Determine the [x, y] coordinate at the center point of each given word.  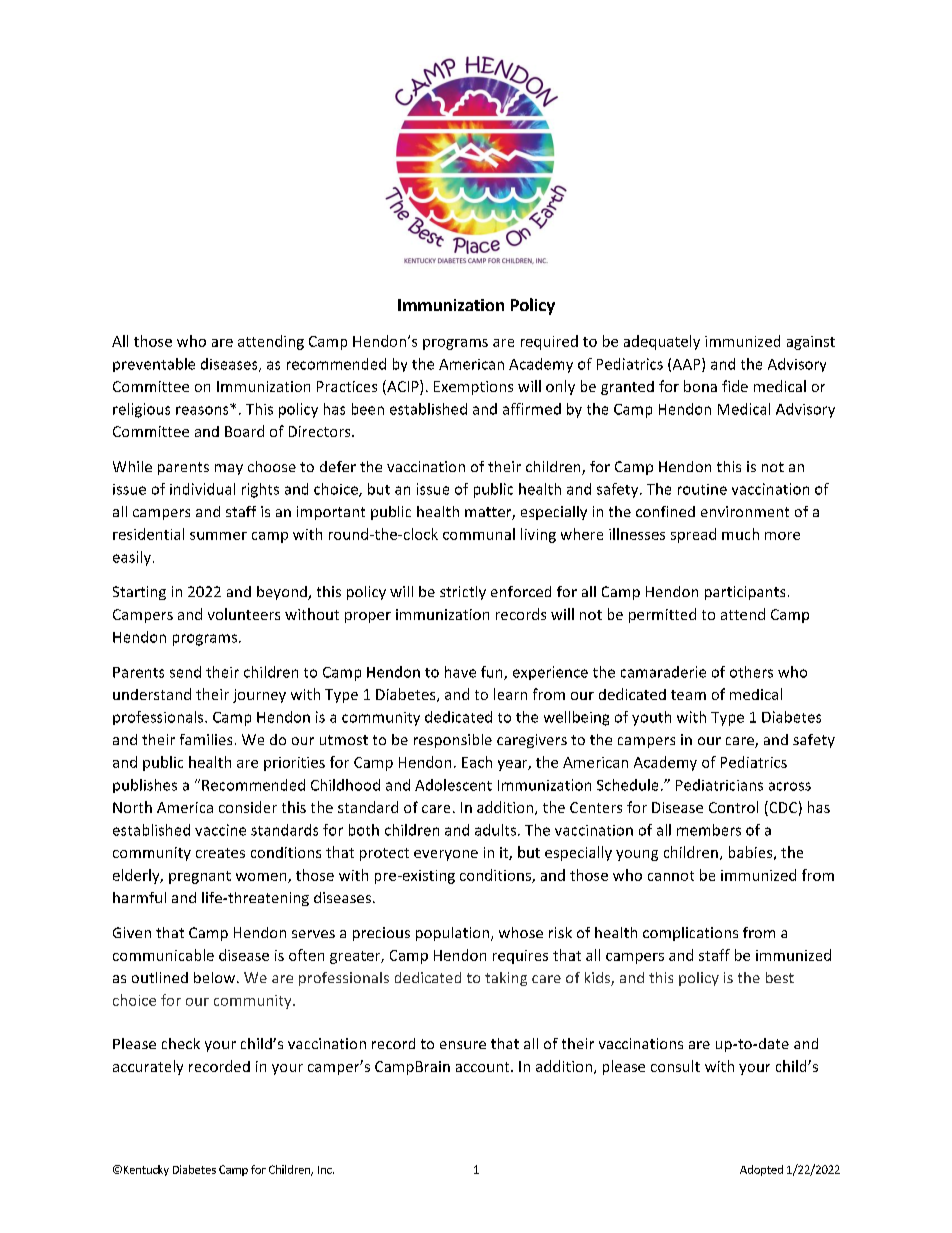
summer [218, 536]
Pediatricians [719, 785]
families [206, 739]
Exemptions [473, 388]
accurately [148, 1067]
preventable [154, 365]
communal [479, 534]
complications [690, 934]
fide [735, 386]
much [740, 534]
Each [477, 762]
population [452, 934]
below [216, 977]
